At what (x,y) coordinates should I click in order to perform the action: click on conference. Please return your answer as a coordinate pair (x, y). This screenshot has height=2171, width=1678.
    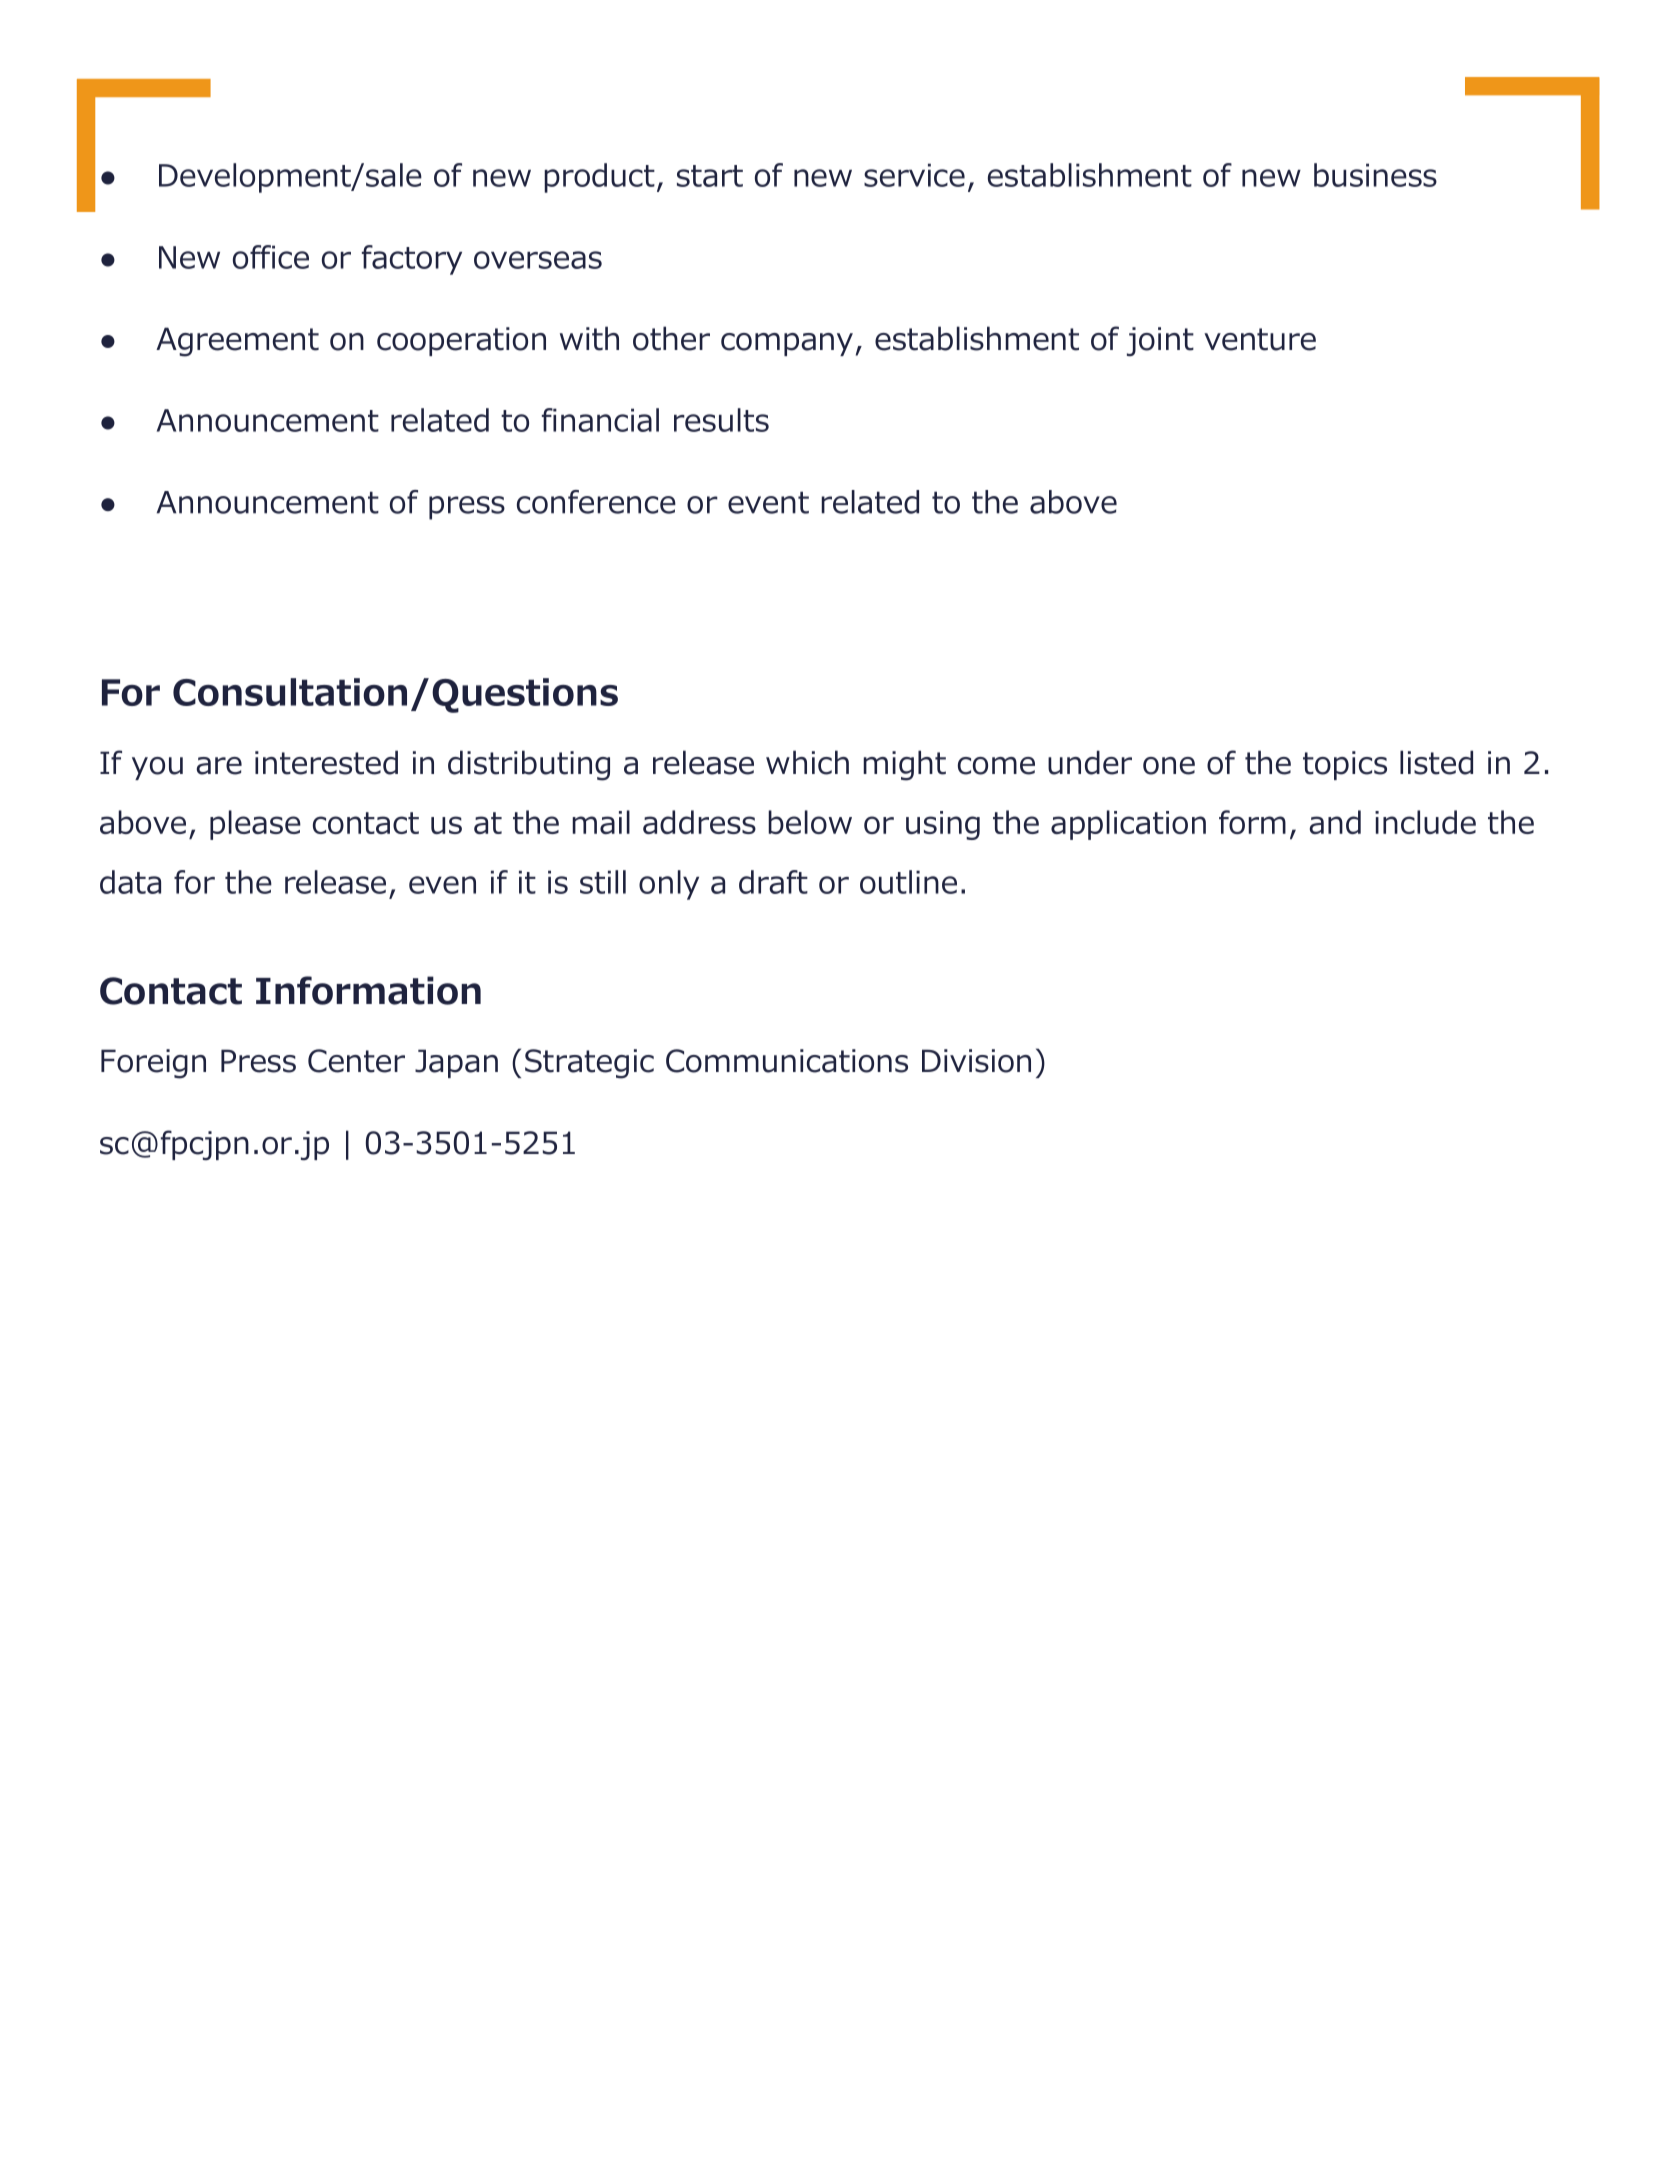
    Looking at the image, I should click on (596, 502).
